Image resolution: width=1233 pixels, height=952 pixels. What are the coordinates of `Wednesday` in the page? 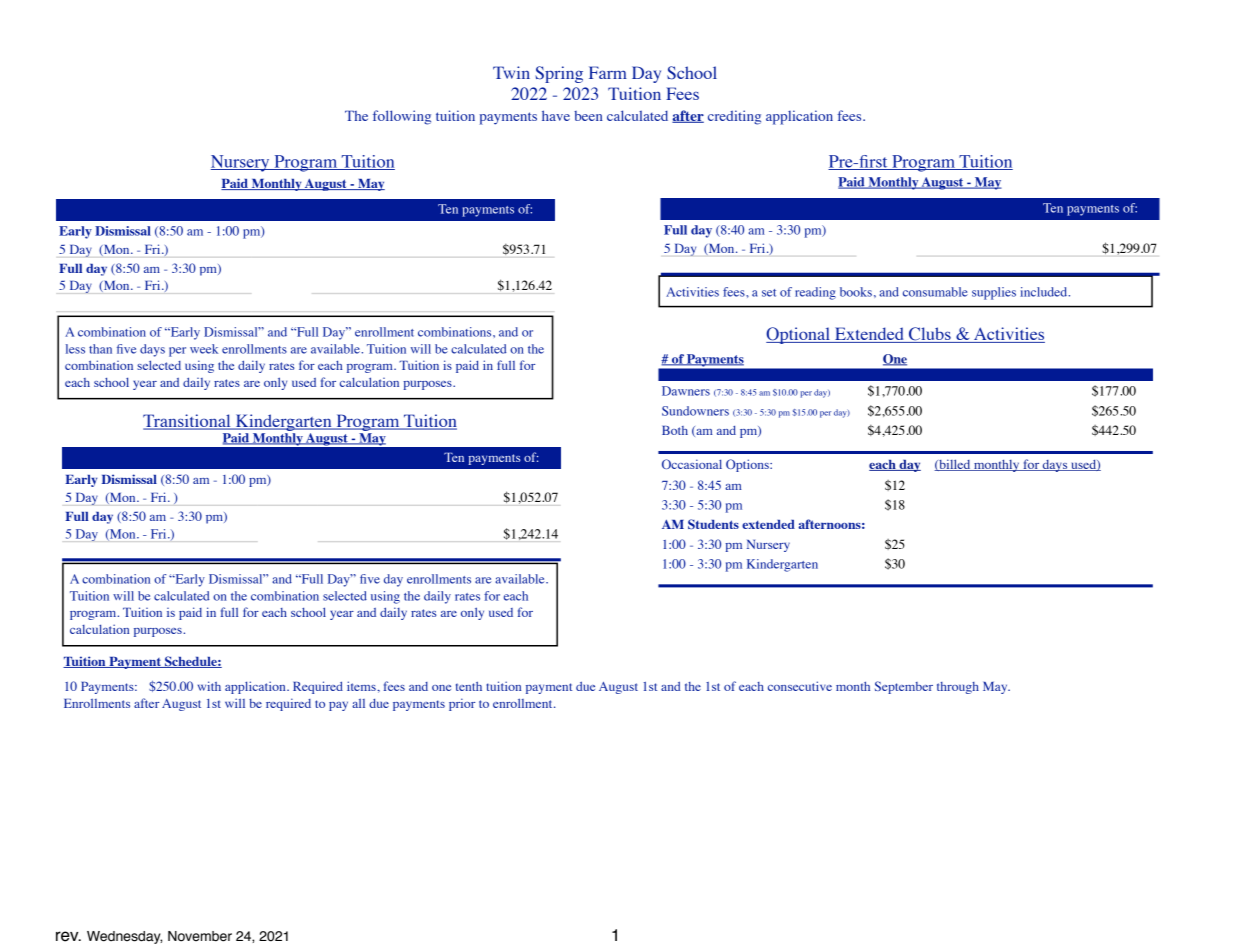 It's located at (124, 937).
